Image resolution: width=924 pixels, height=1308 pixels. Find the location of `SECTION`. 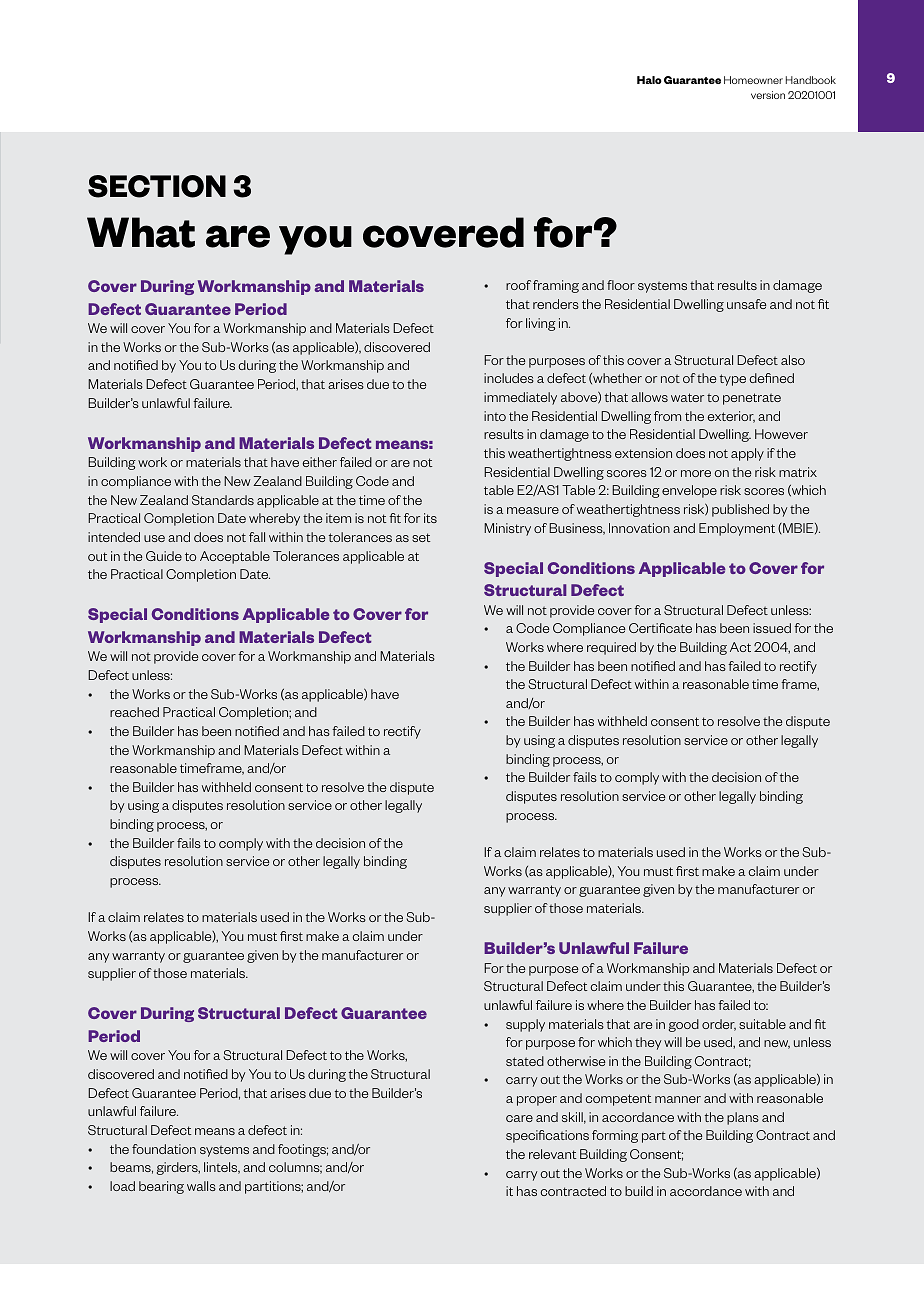

SECTION is located at coordinates (157, 186).
